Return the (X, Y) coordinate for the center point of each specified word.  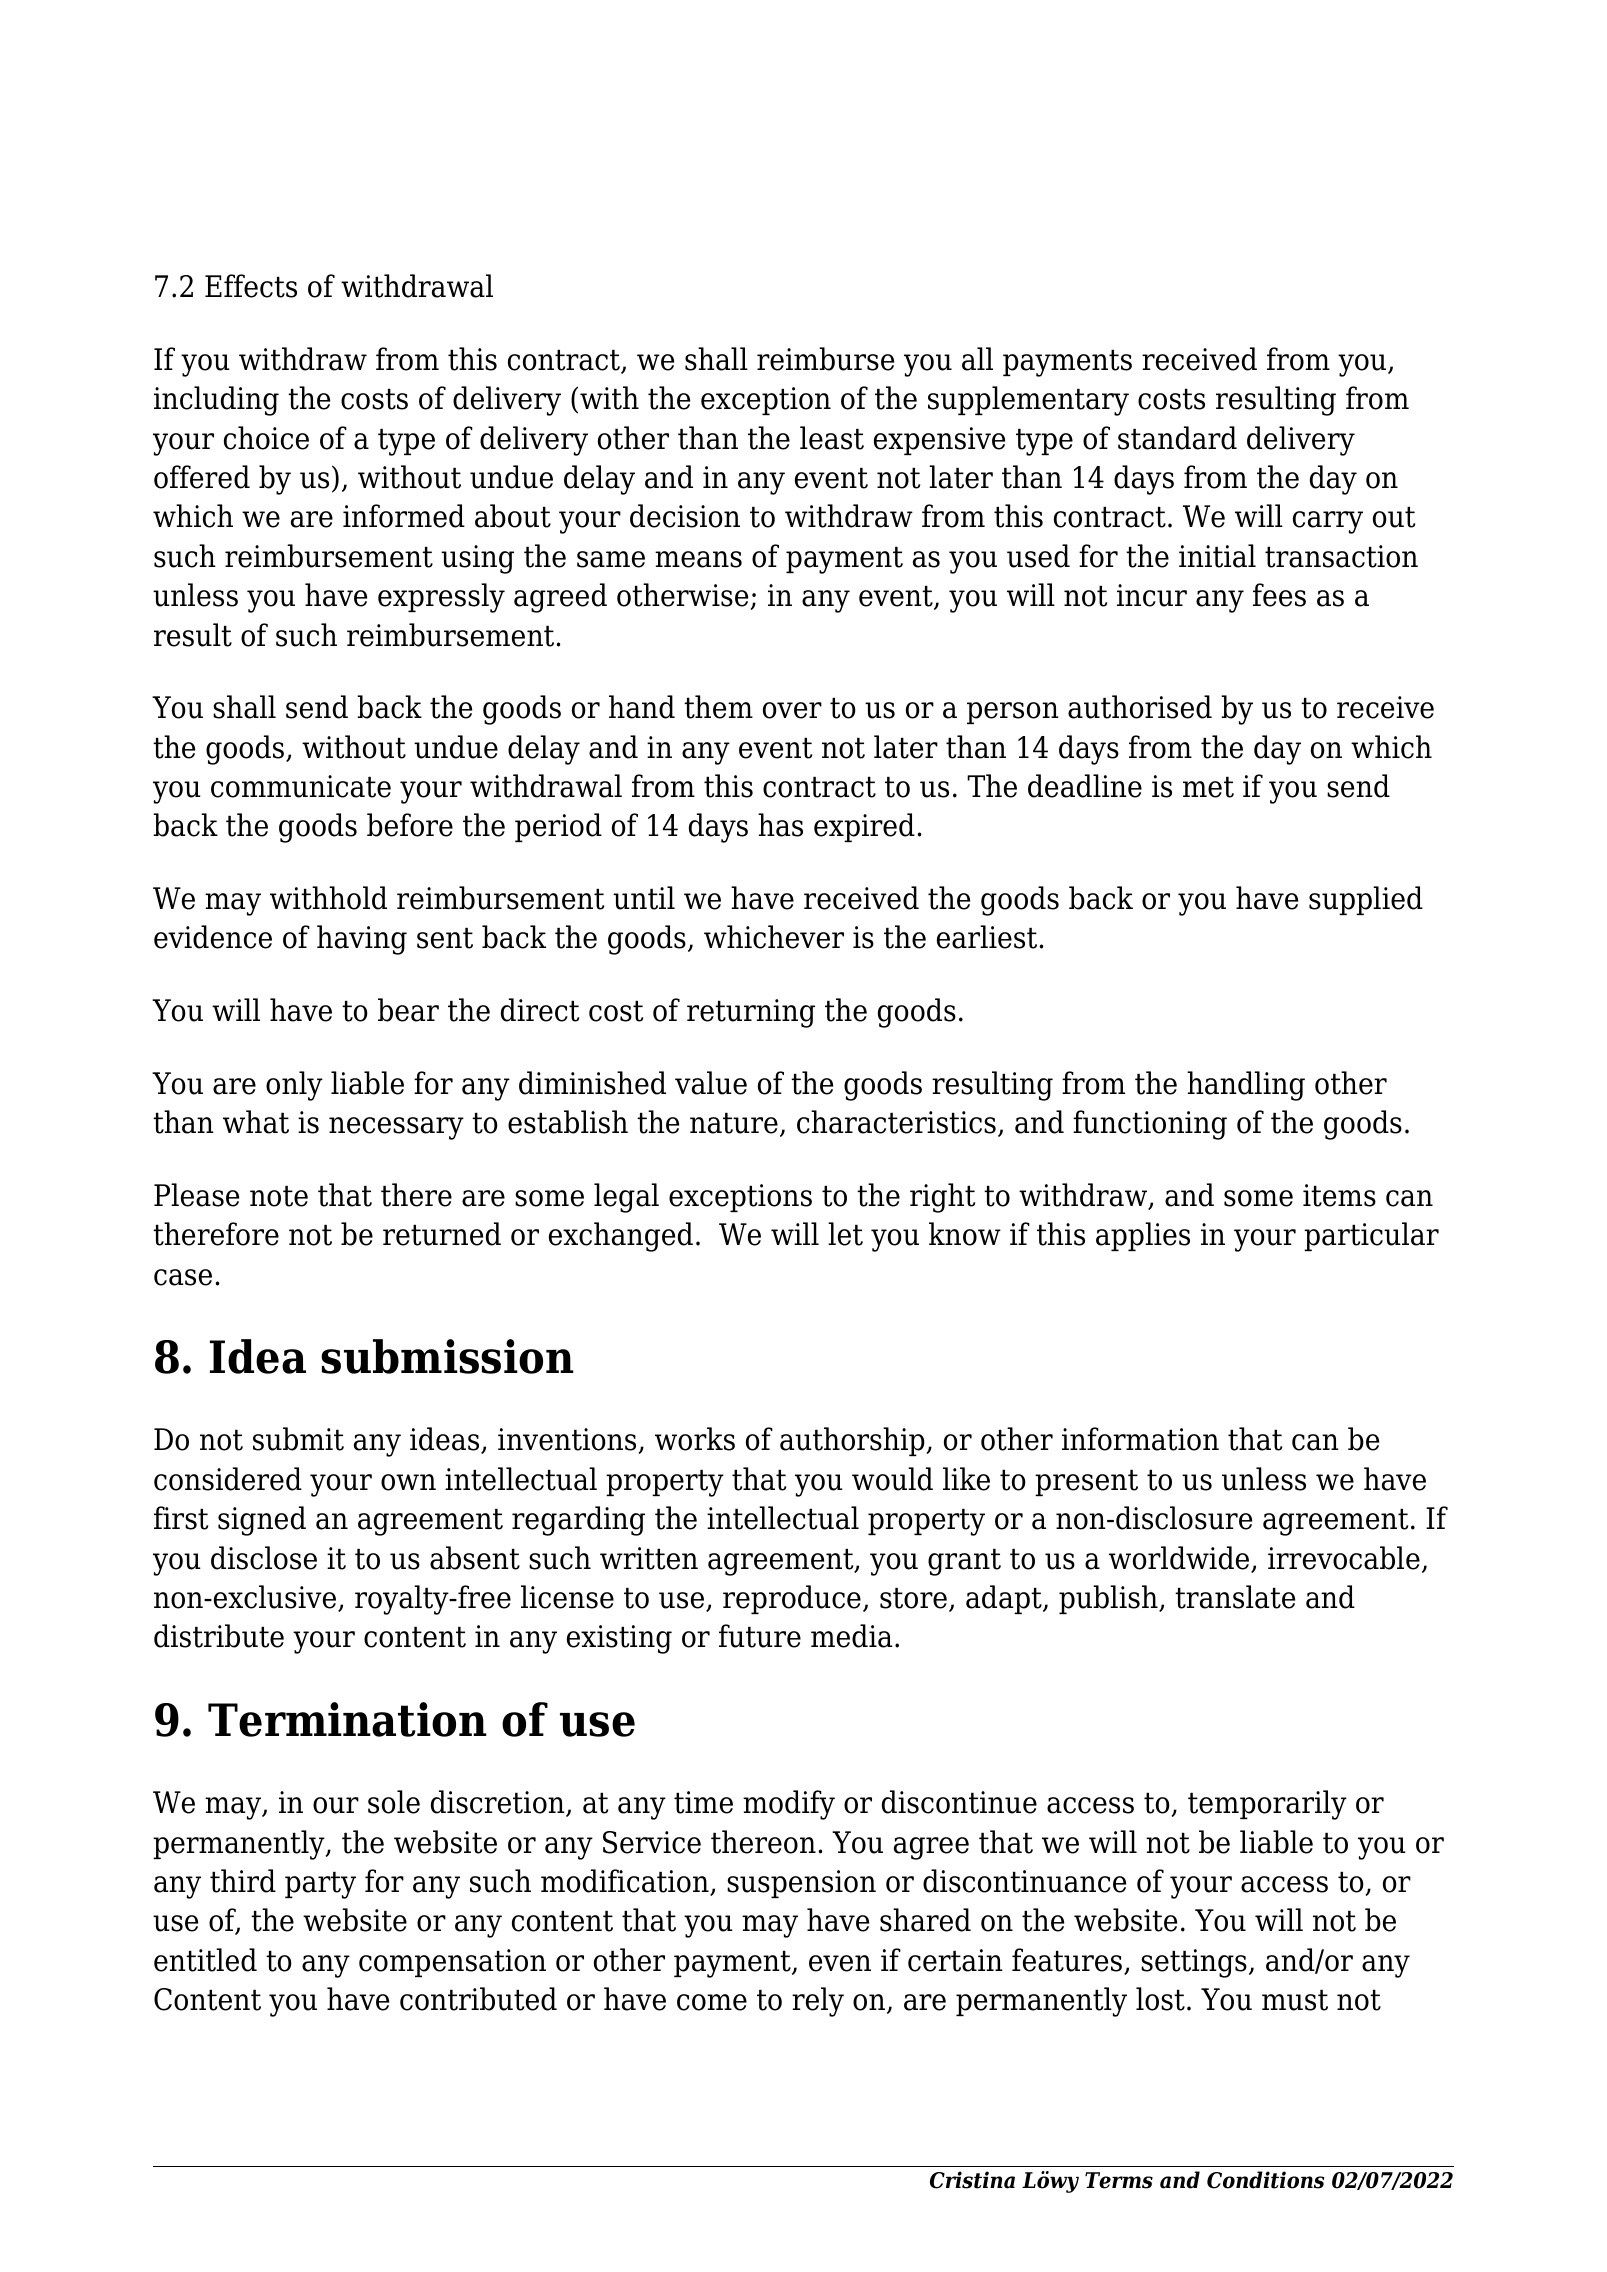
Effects (251, 286)
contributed (478, 1999)
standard (1177, 438)
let (845, 1234)
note (279, 1196)
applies (1143, 1236)
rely (818, 2002)
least (832, 438)
